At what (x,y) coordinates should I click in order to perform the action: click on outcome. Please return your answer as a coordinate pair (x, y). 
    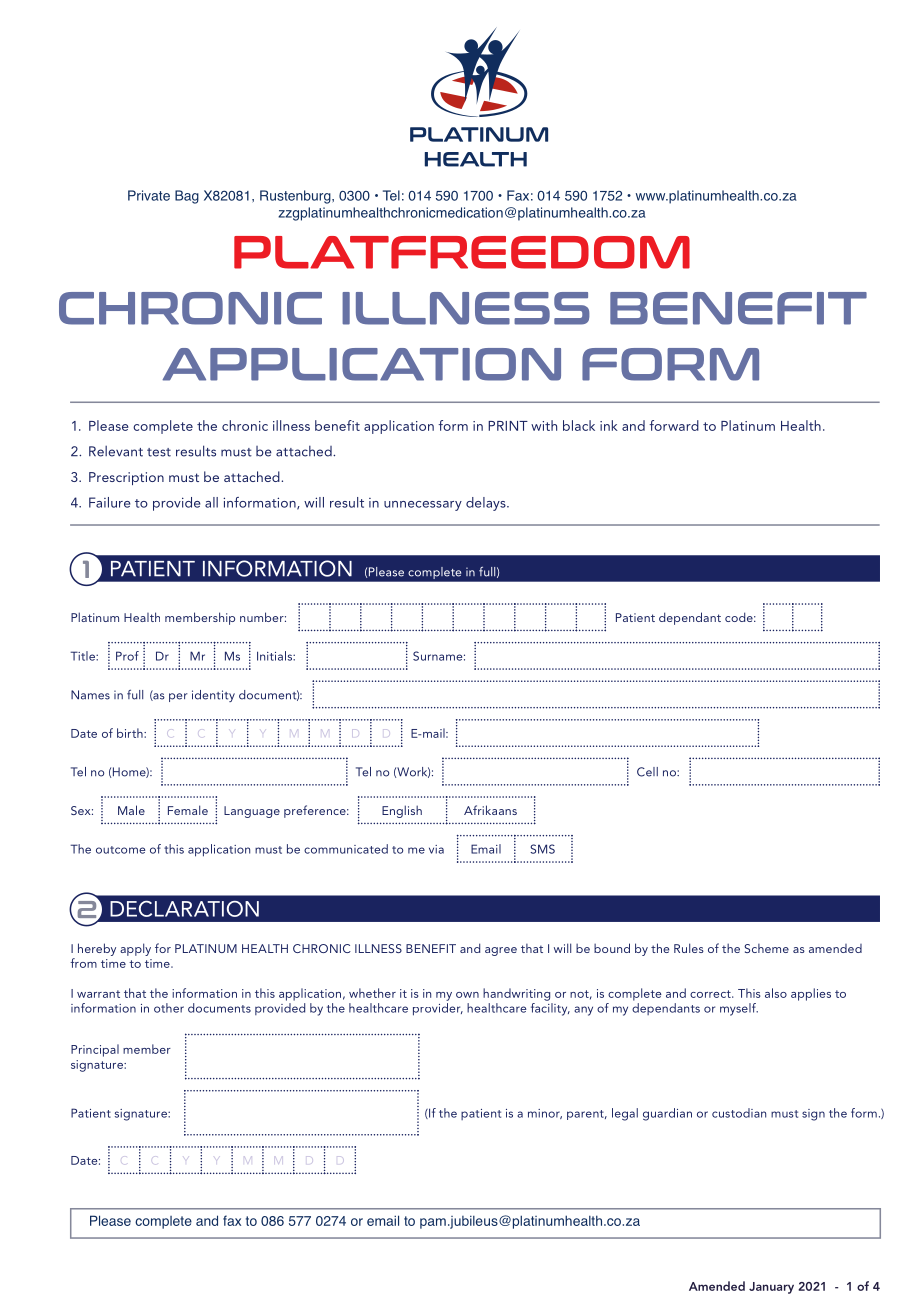
    Looking at the image, I should click on (121, 850).
